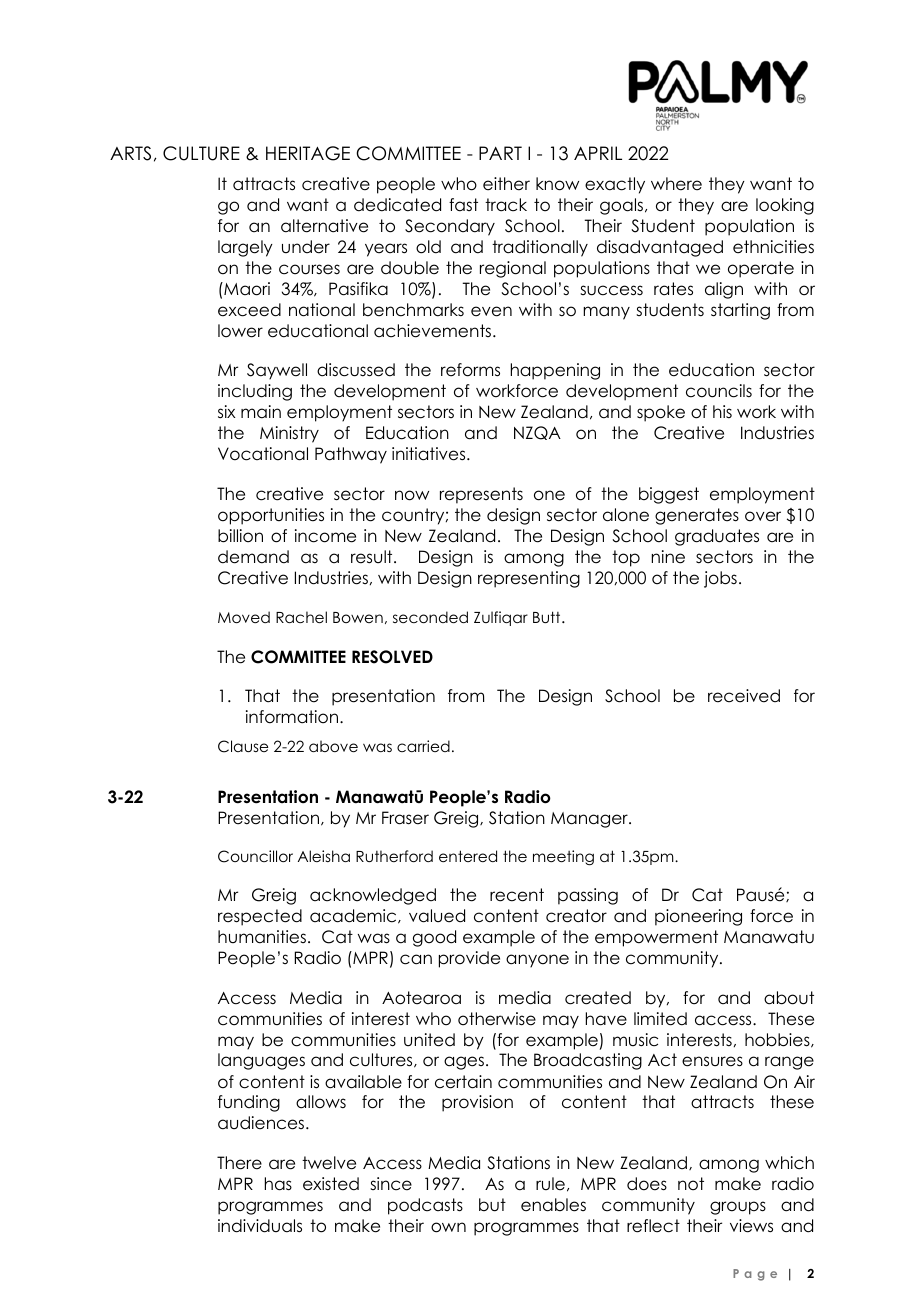 This screenshot has width=924, height=1308. I want to click on podcasts, so click(425, 1206).
